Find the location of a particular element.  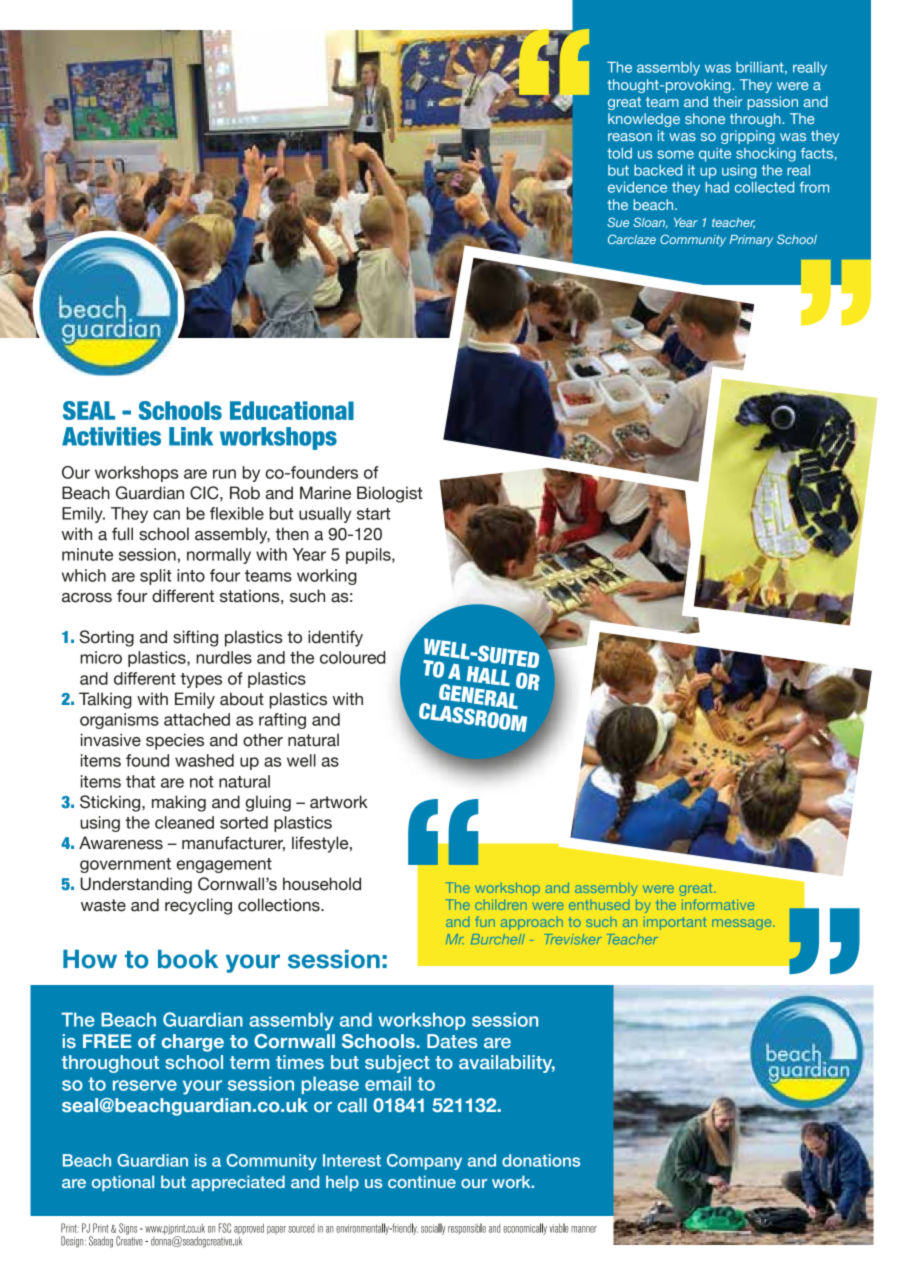

told is located at coordinates (619, 153).
